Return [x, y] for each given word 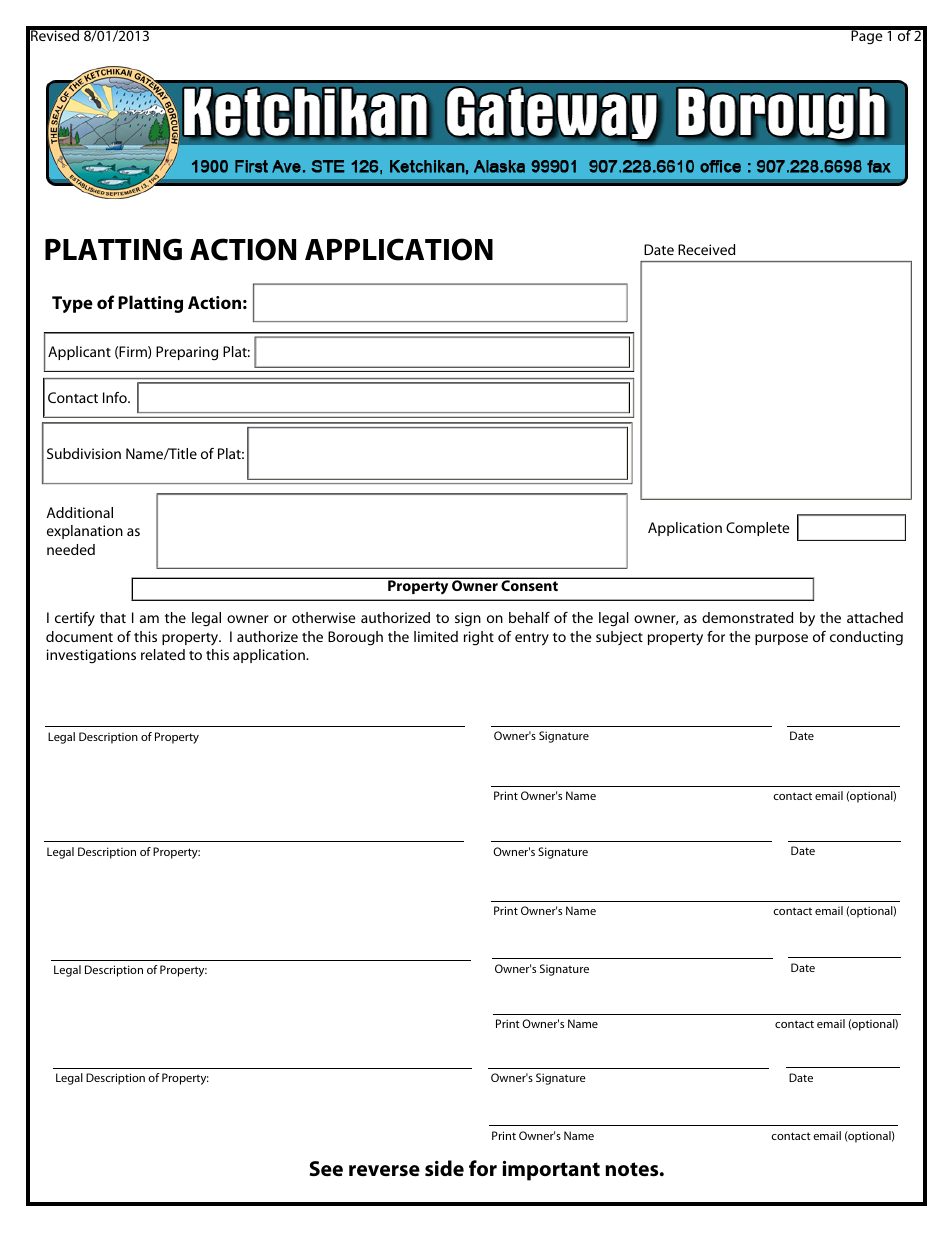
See [326, 1169]
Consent [529, 584]
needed [71, 549]
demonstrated [747, 617]
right [479, 638]
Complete [757, 529]
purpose [781, 639]
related [163, 654]
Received [706, 249]
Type [72, 304]
